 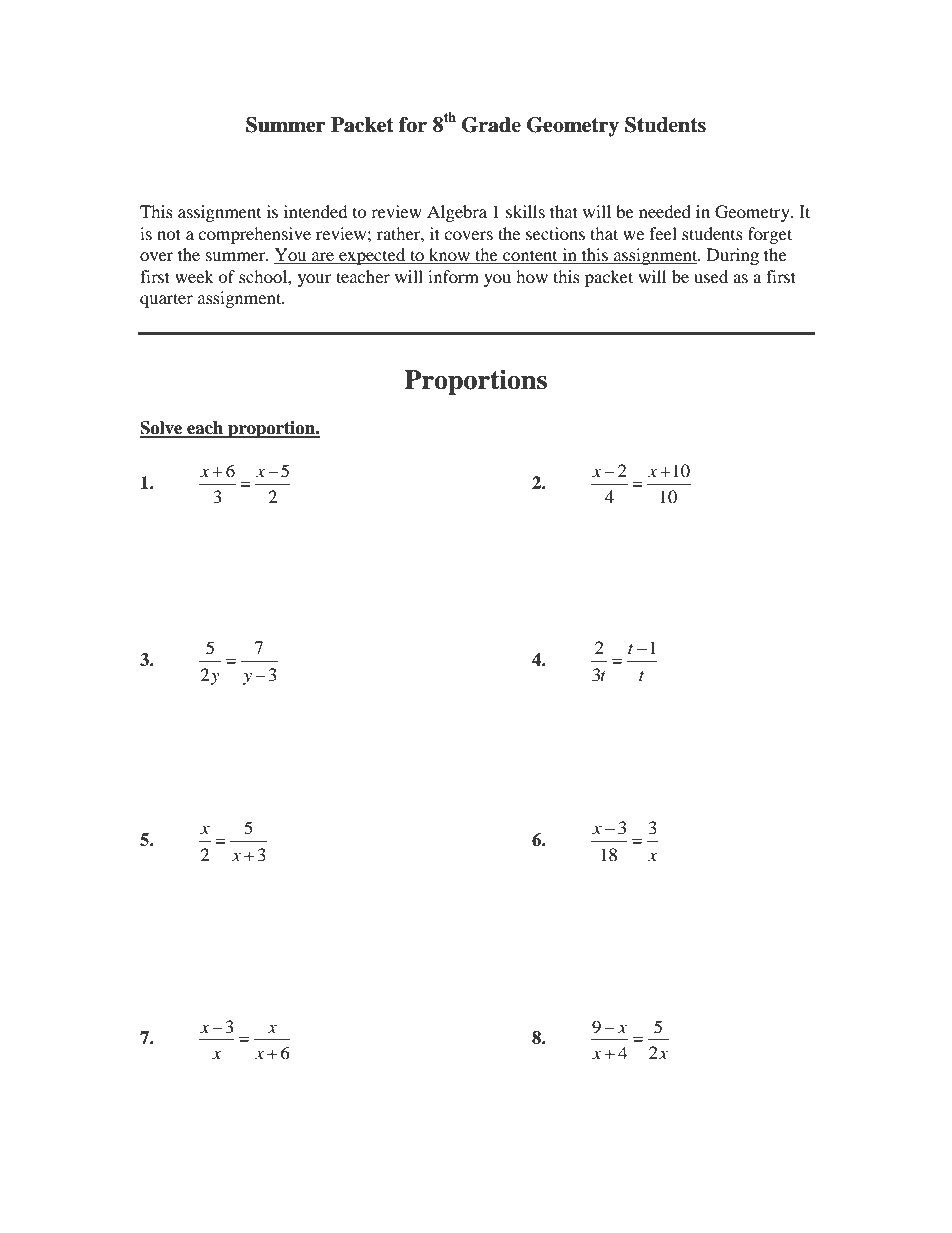 I want to click on needed, so click(x=665, y=211).
